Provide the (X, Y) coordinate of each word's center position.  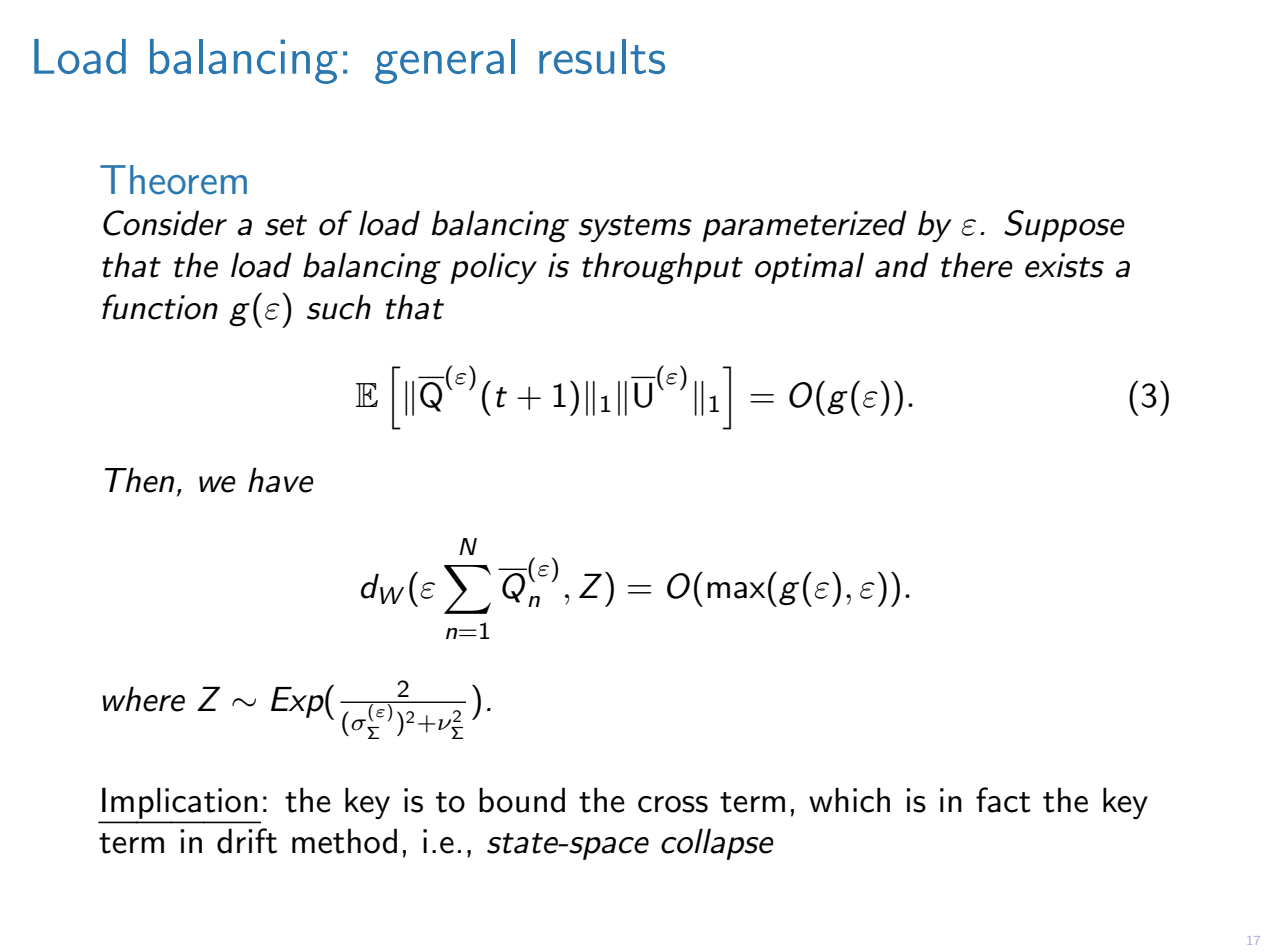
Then (139, 480)
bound (522, 800)
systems (635, 228)
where (143, 699)
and (902, 265)
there (977, 265)
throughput (662, 268)
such (339, 307)
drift (247, 841)
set (286, 225)
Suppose (1064, 226)
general (445, 61)
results (602, 56)
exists (1064, 265)
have (281, 480)
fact (1003, 800)
